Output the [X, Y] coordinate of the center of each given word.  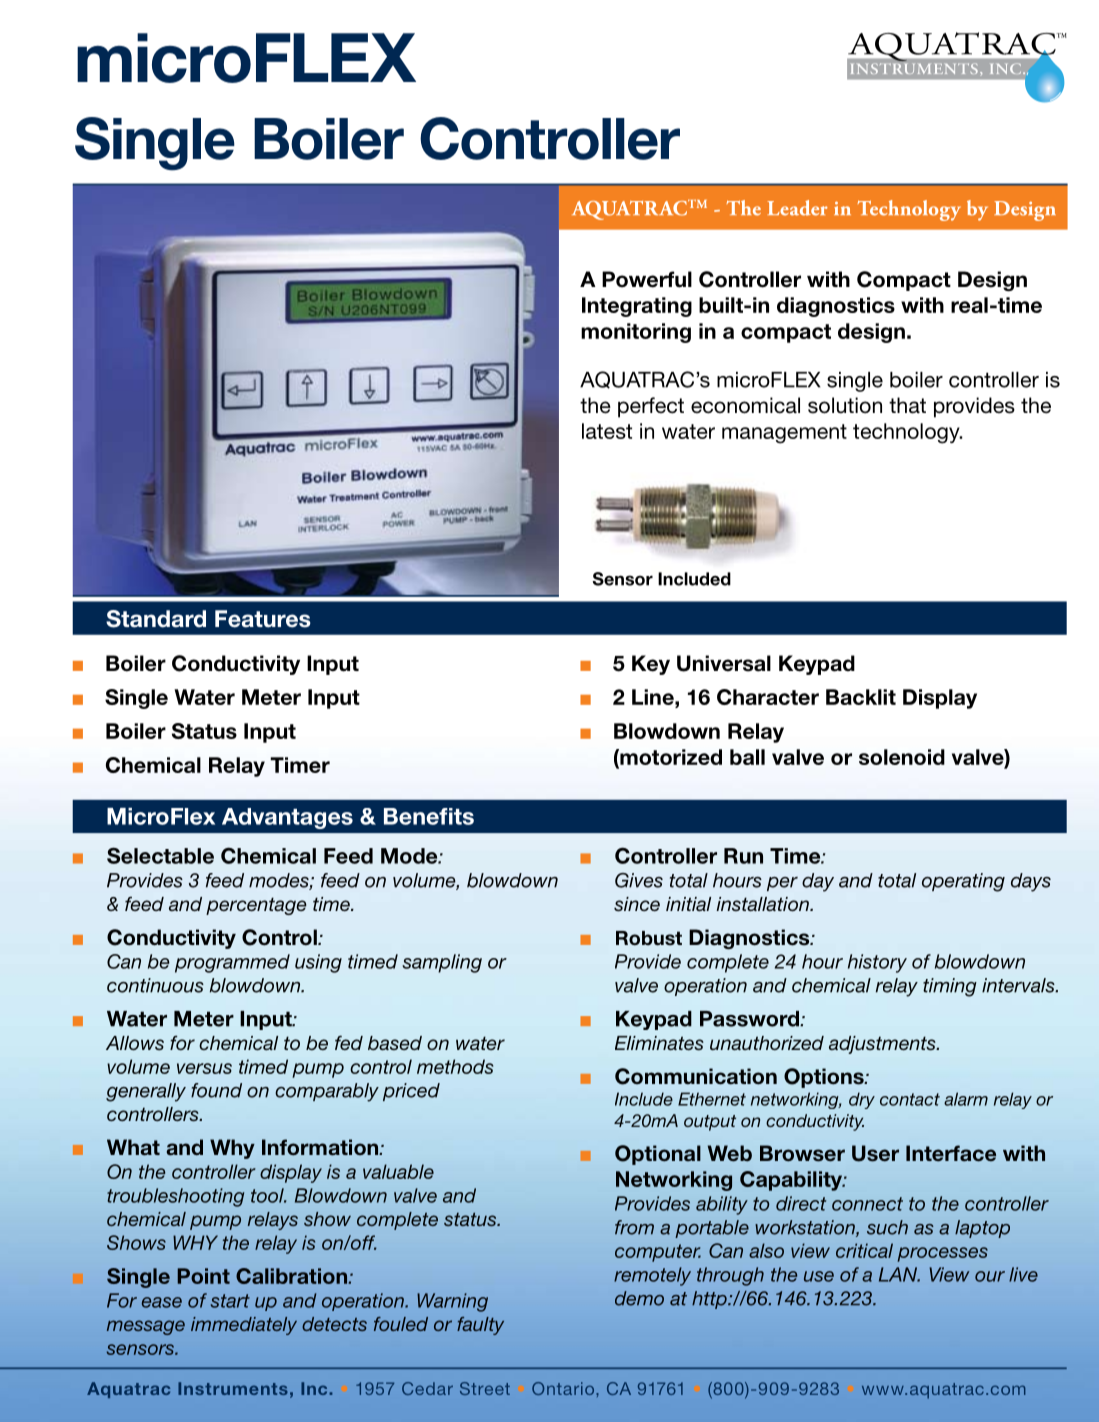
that [907, 405]
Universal [724, 663]
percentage [256, 906]
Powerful [647, 279]
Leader [797, 208]
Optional [658, 1155]
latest [607, 431]
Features [263, 619]
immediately [244, 1326]
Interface [951, 1153]
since [637, 904]
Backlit [861, 697]
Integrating [637, 307]
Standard [156, 619]
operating [963, 882]
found [216, 1090]
